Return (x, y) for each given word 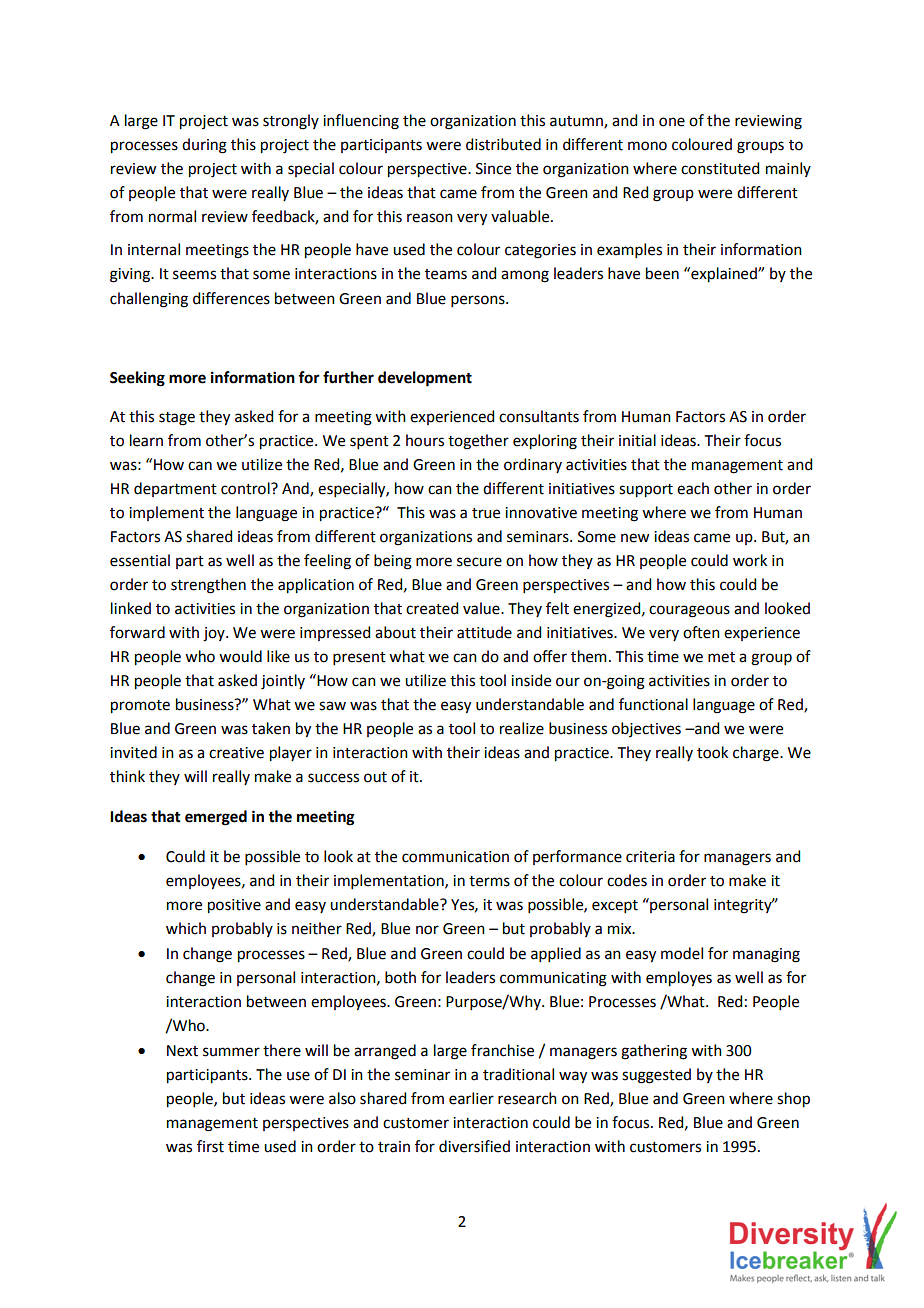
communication (455, 857)
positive (234, 906)
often (701, 632)
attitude (484, 632)
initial (637, 440)
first (210, 1146)
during (204, 146)
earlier (471, 1098)
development (425, 379)
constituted (720, 168)
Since (493, 169)
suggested (656, 1076)
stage (177, 419)
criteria (650, 857)
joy (215, 634)
